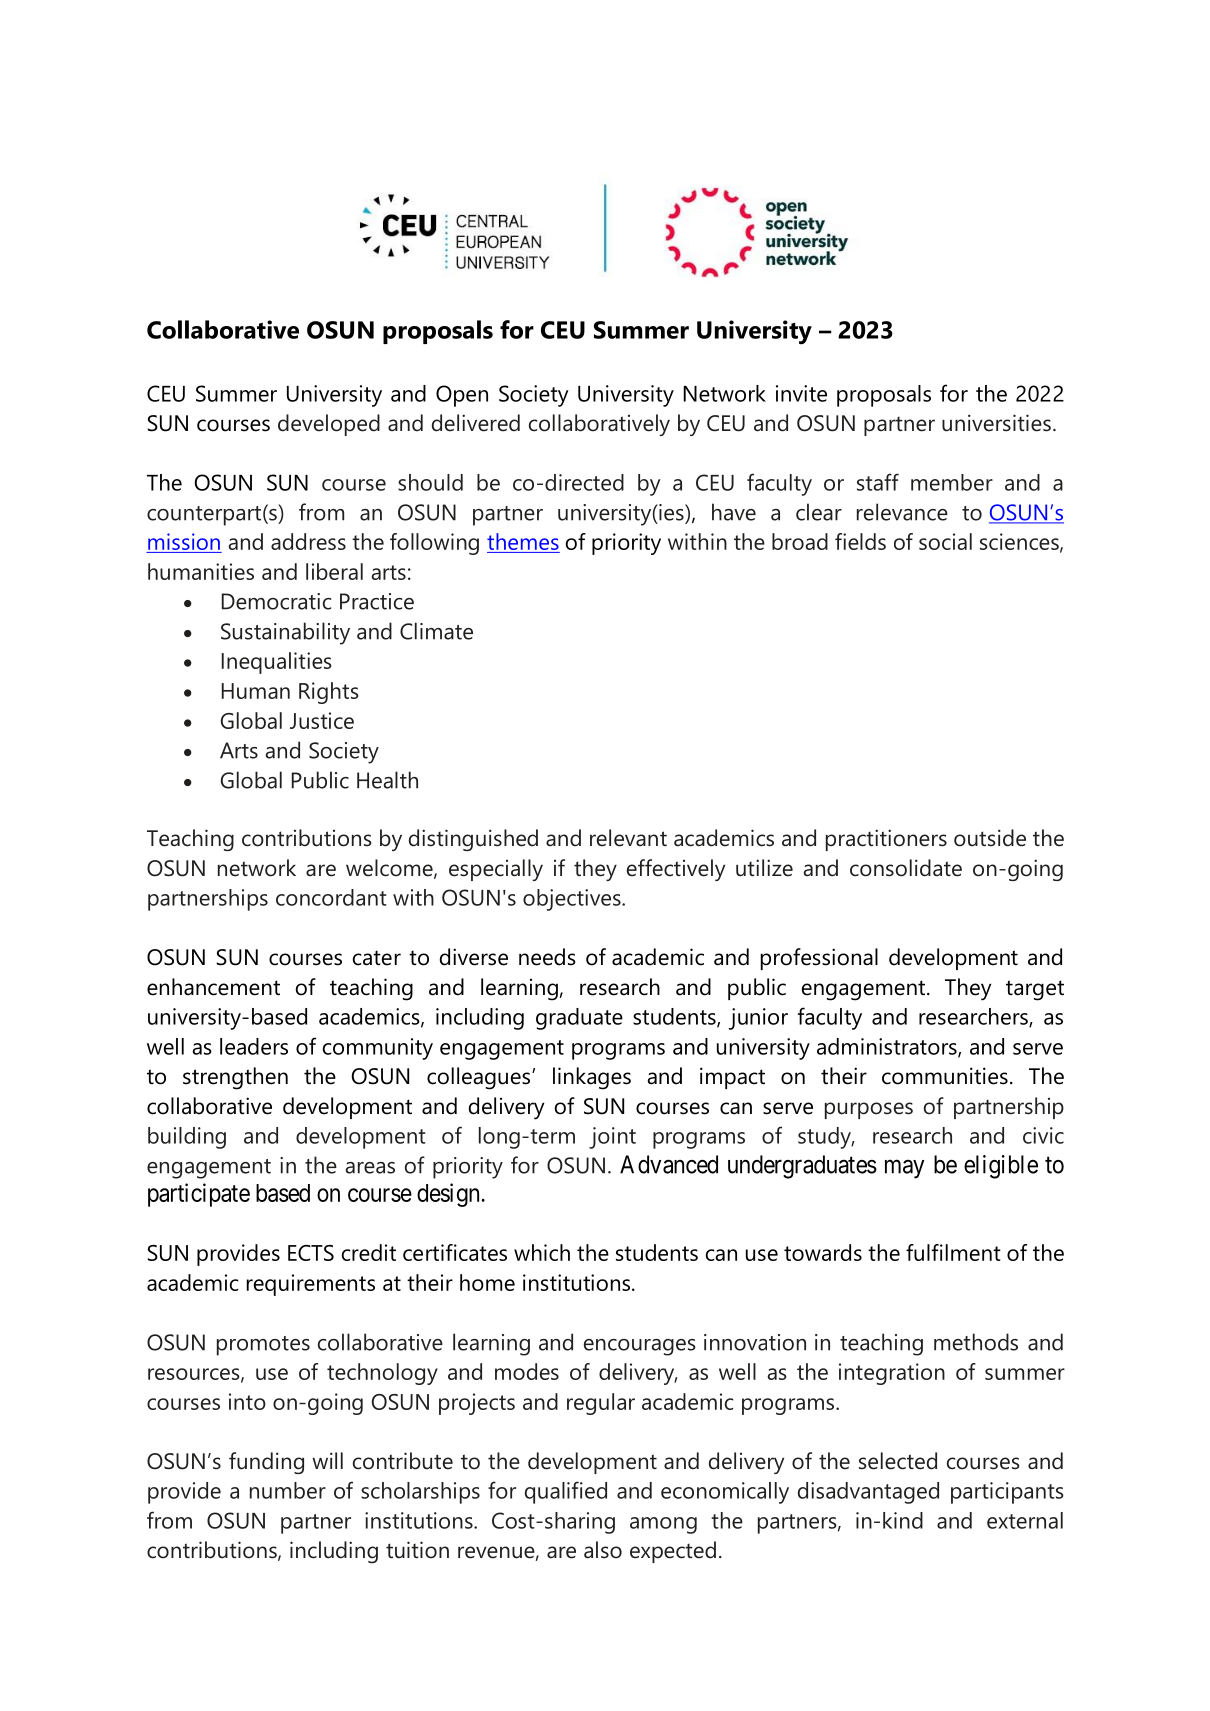 The image size is (1210, 1711). I want to click on number, so click(288, 1490).
